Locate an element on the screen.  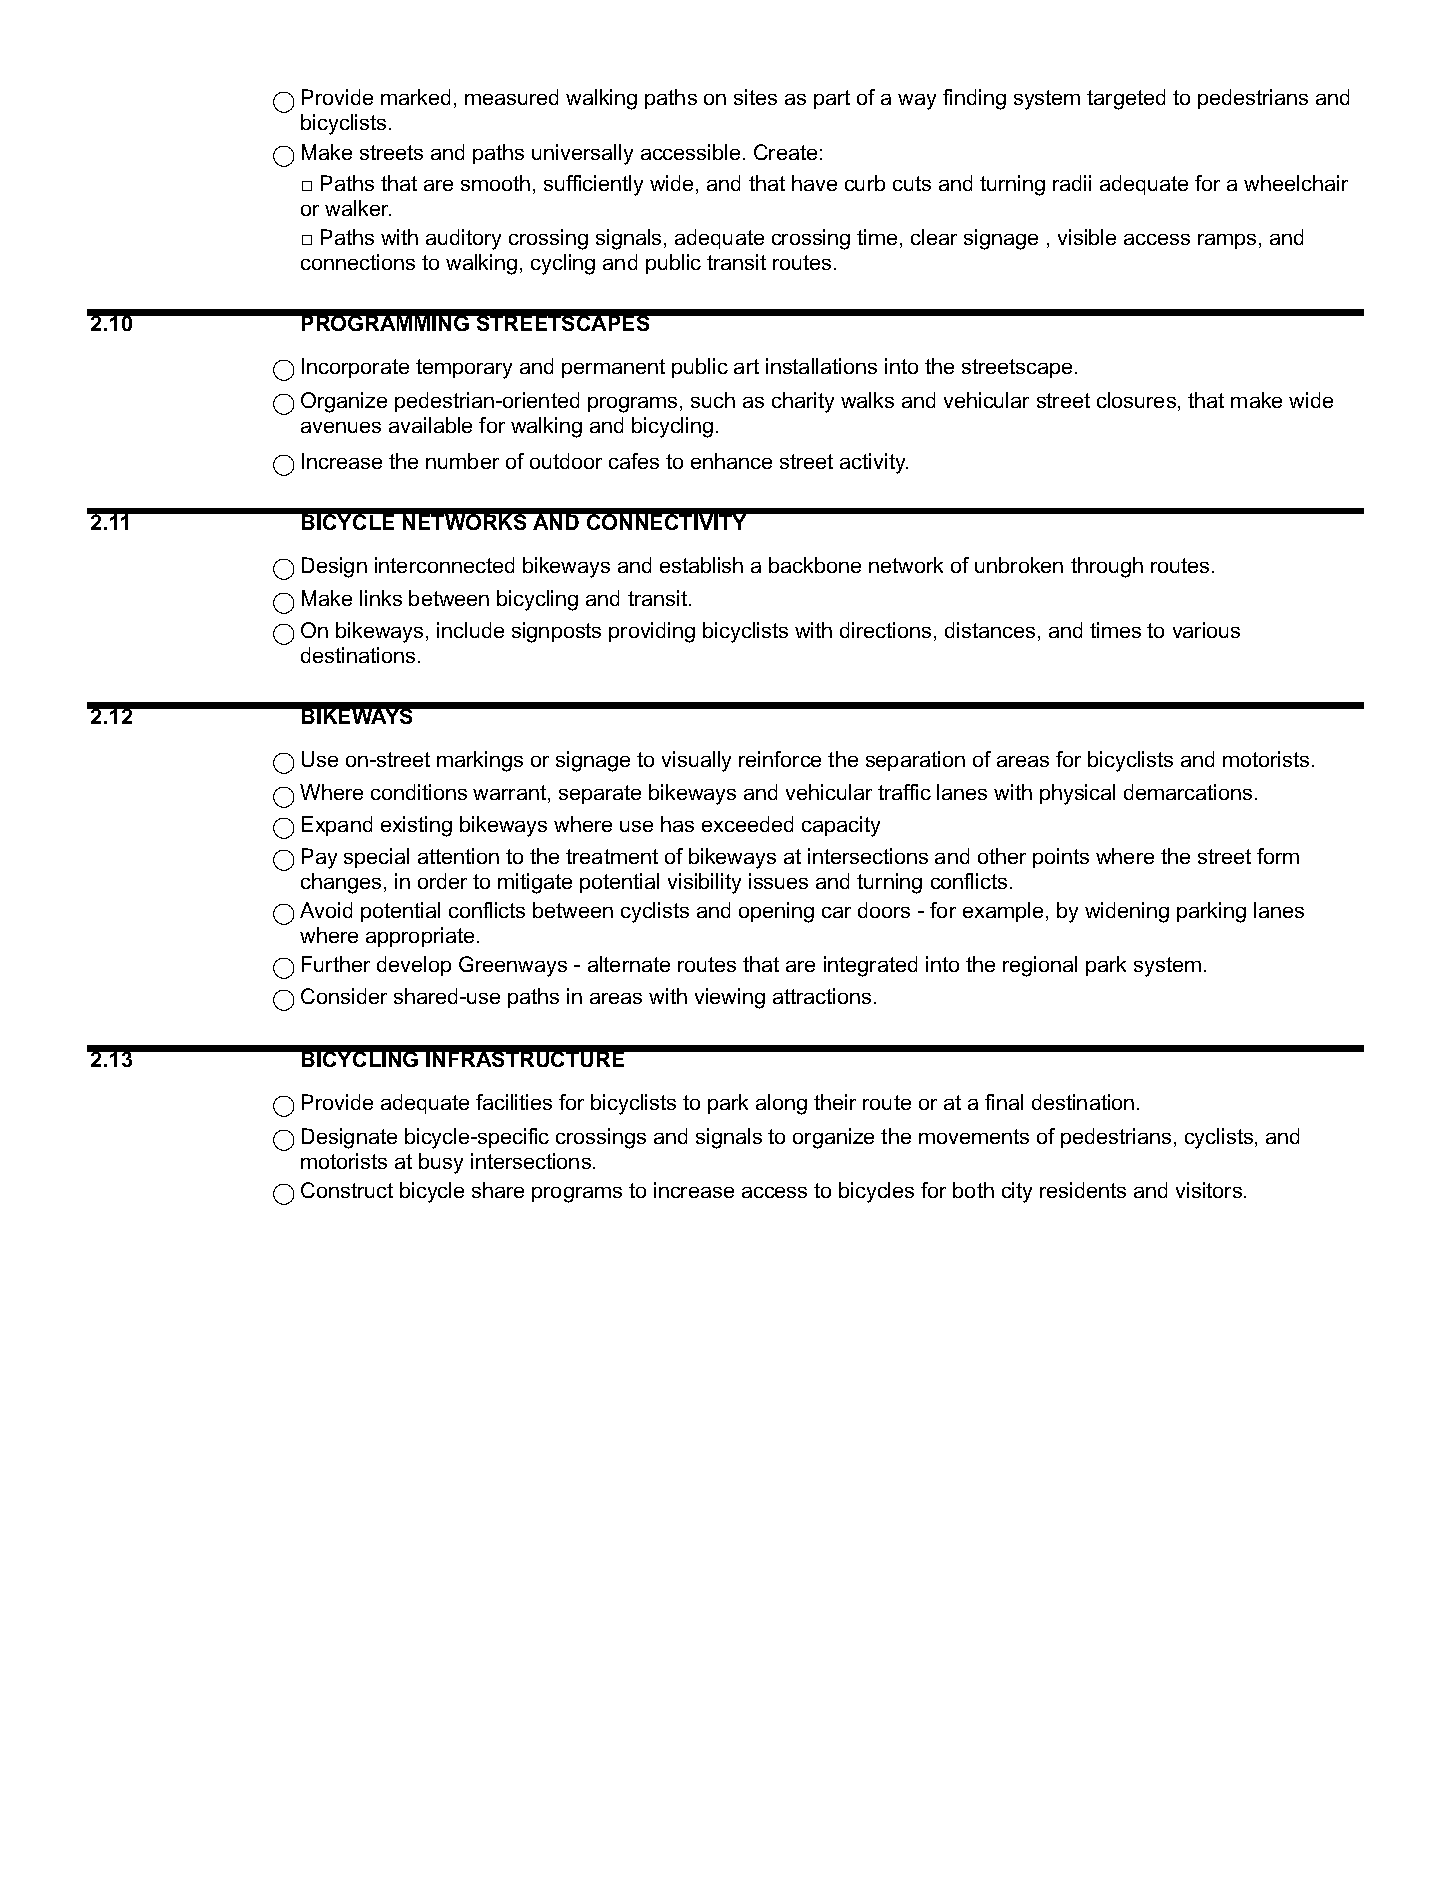
include is located at coordinates (470, 630).
